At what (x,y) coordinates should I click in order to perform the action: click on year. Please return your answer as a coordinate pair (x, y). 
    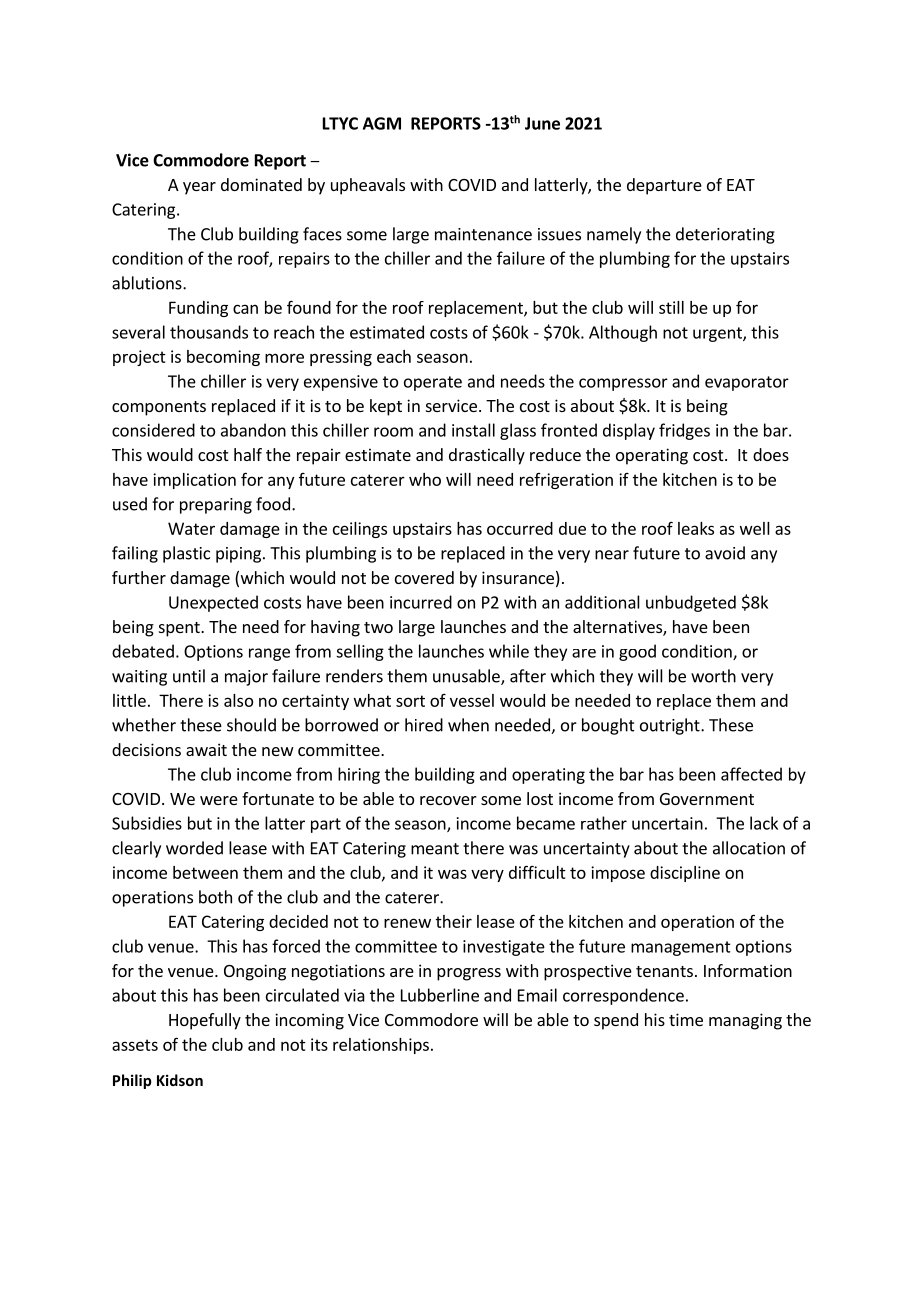
    Looking at the image, I should click on (199, 188).
